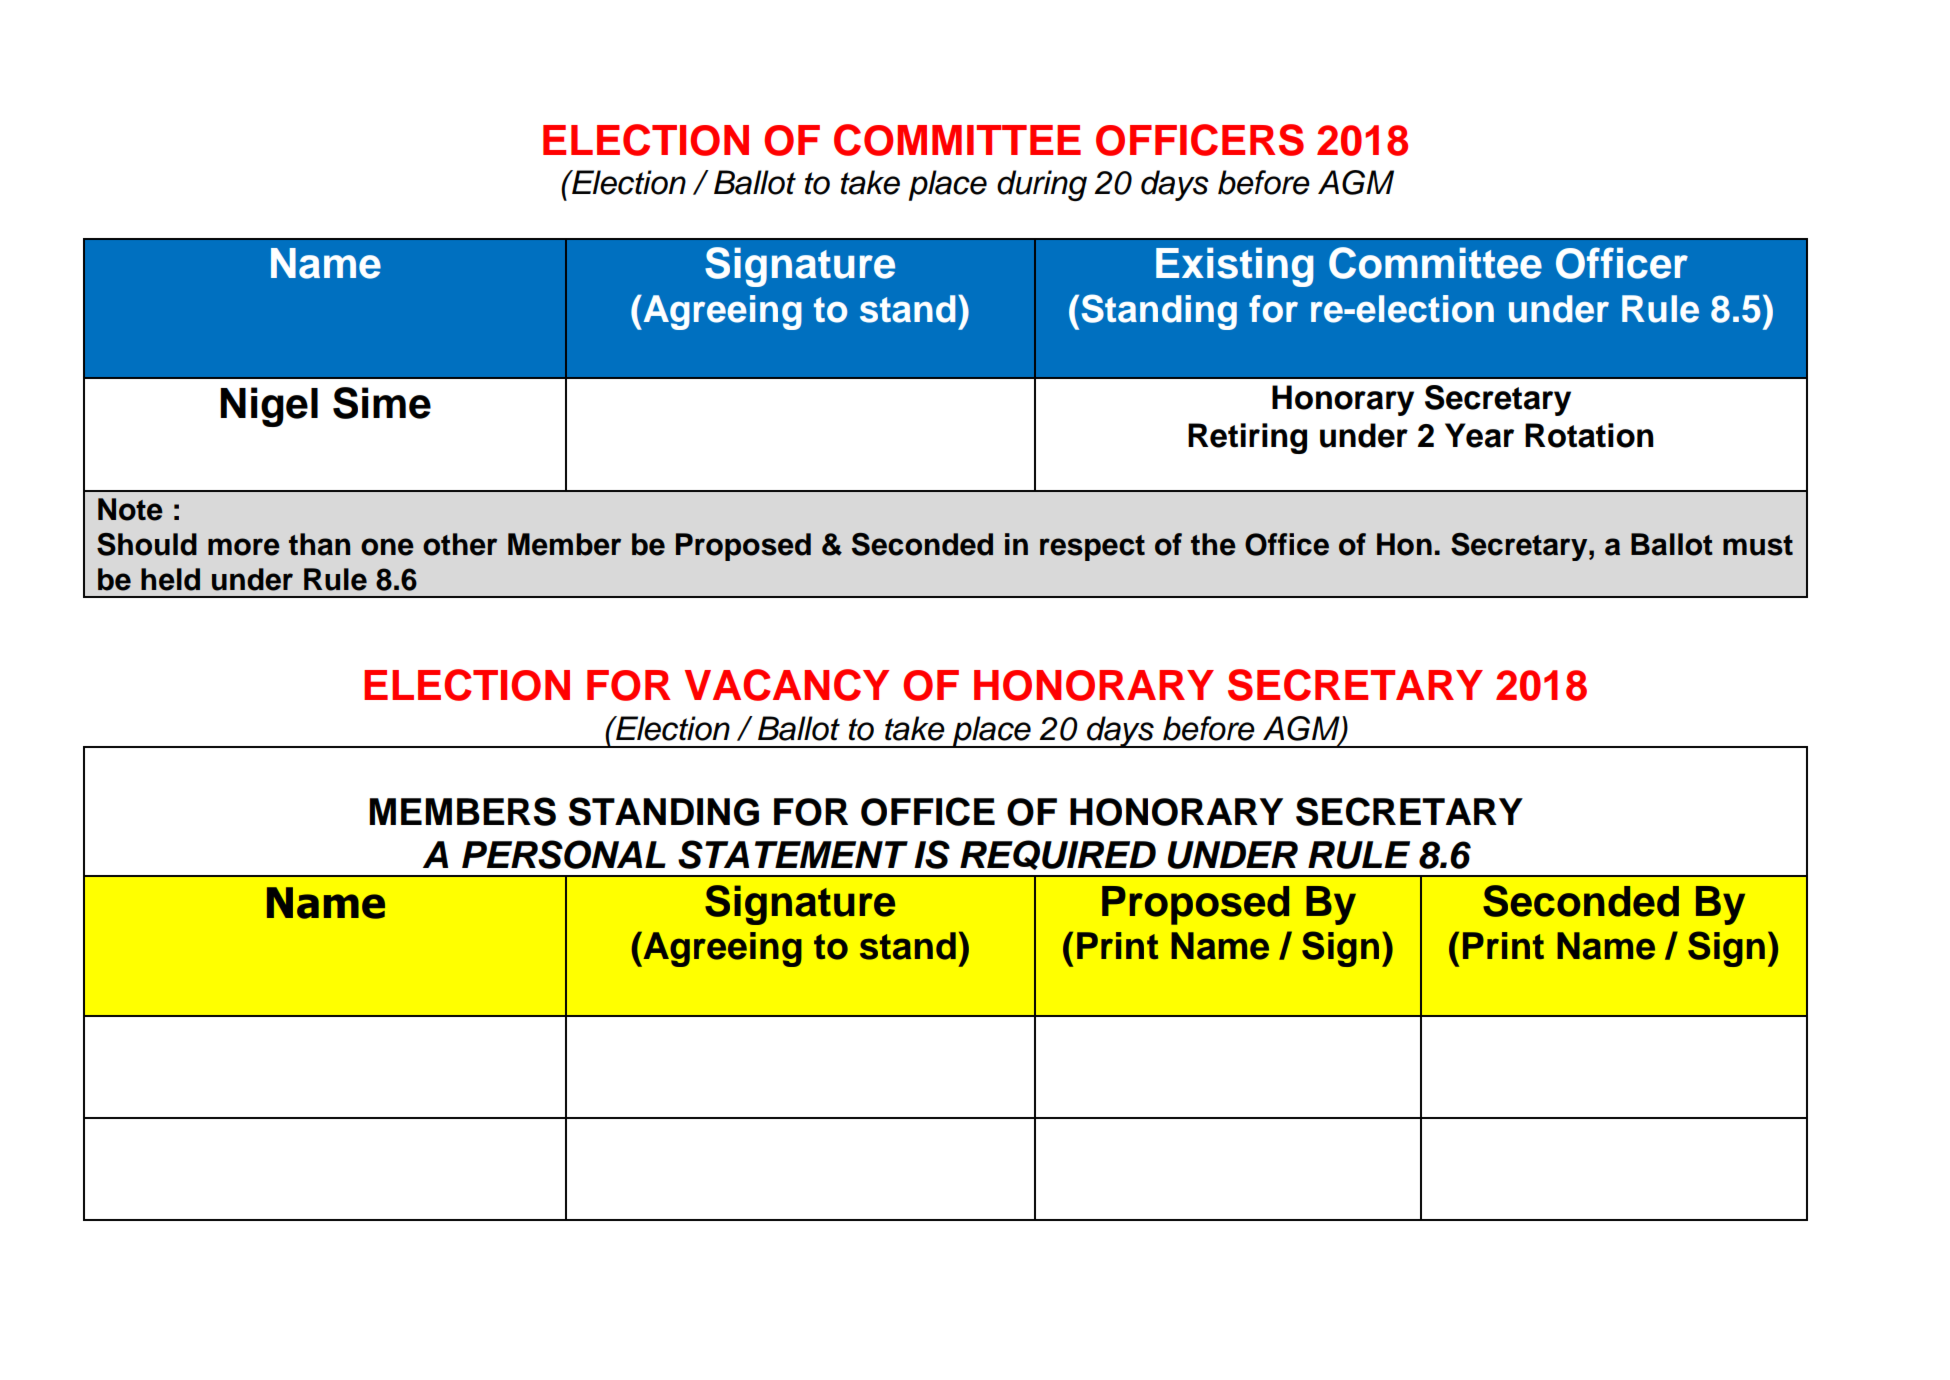  Describe the element at coordinates (1058, 855) in the screenshot. I see `REQUIRED` at that location.
